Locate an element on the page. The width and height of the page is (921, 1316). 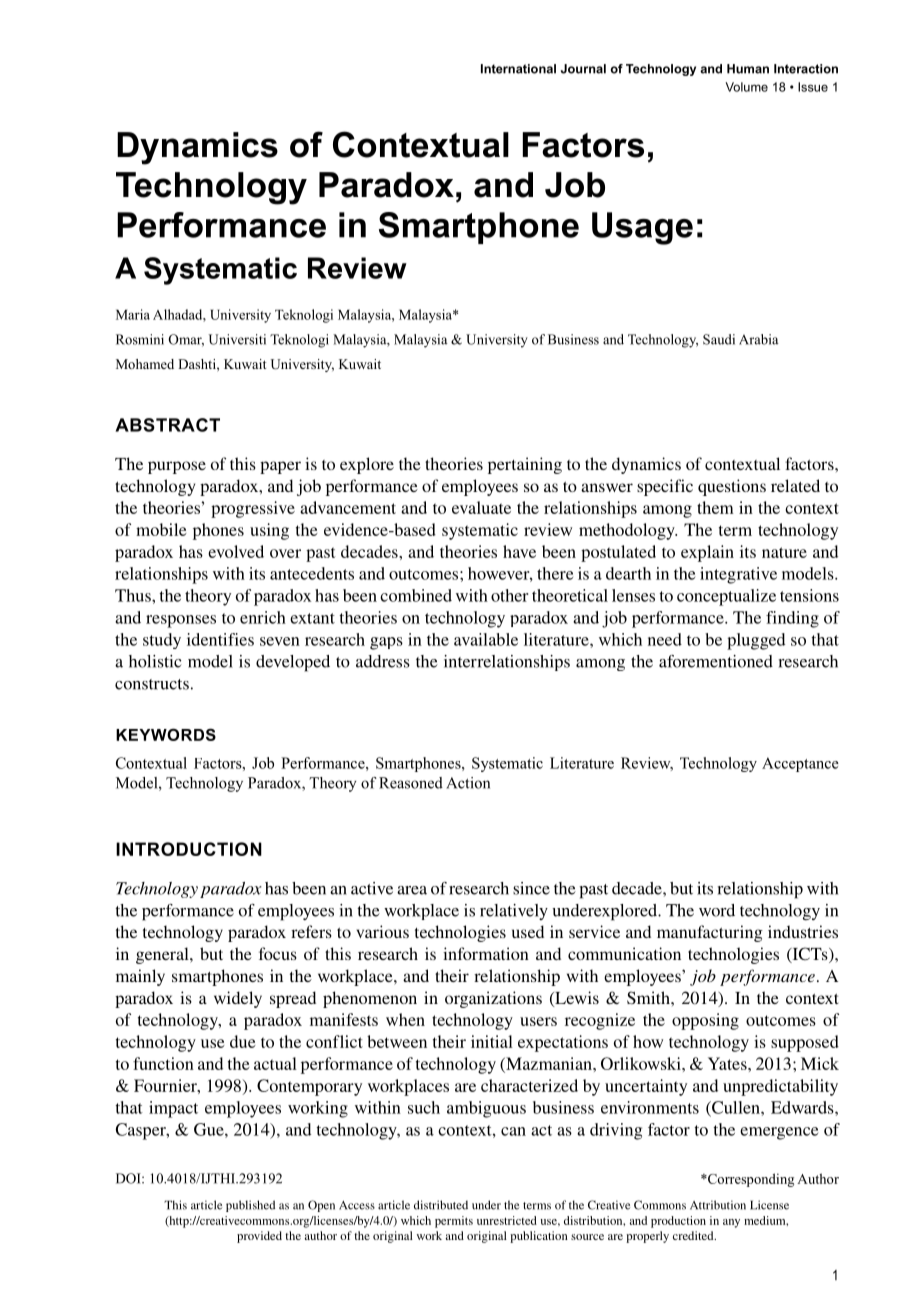
identifies is located at coordinates (220, 639).
